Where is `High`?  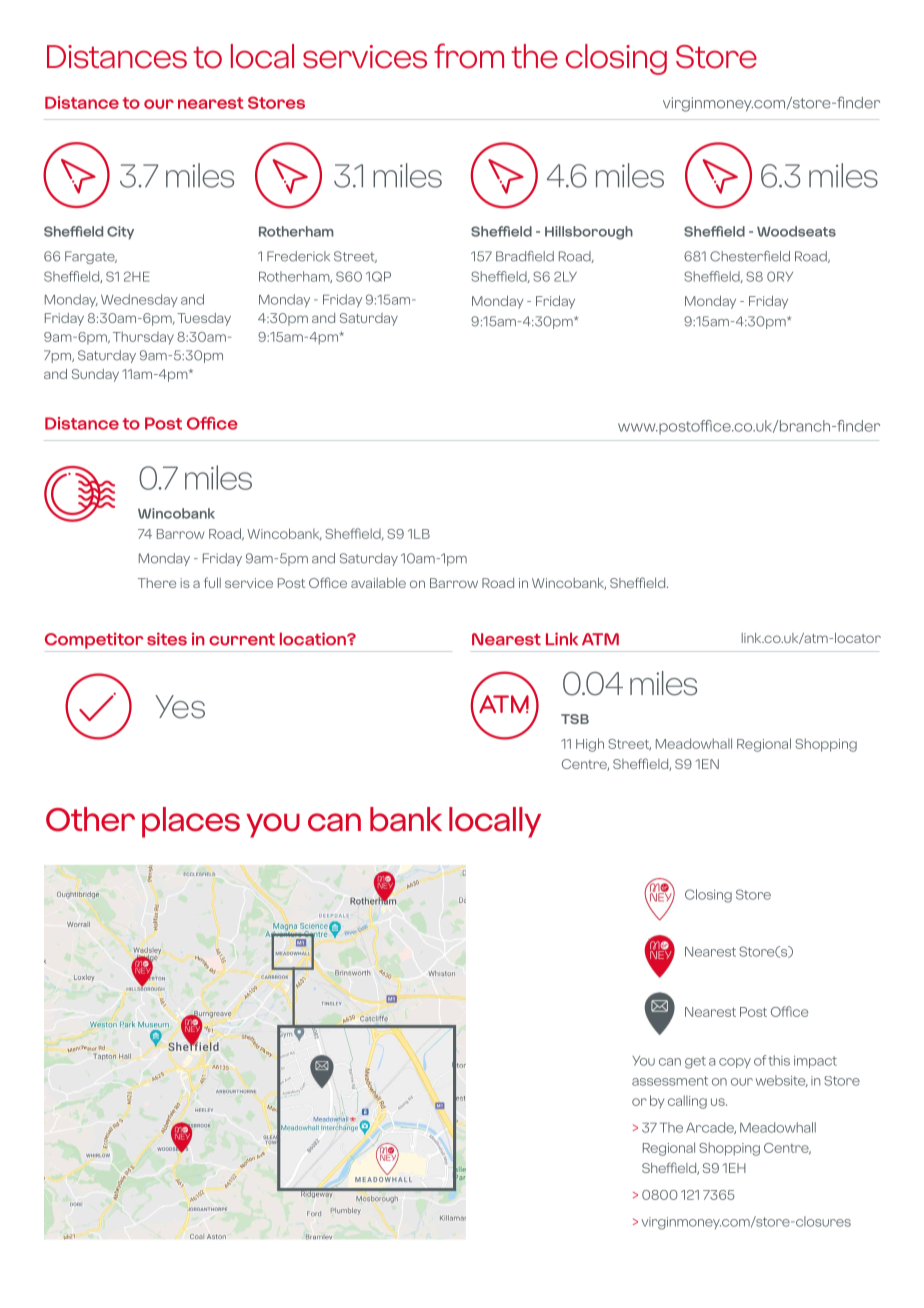 High is located at coordinates (590, 745).
